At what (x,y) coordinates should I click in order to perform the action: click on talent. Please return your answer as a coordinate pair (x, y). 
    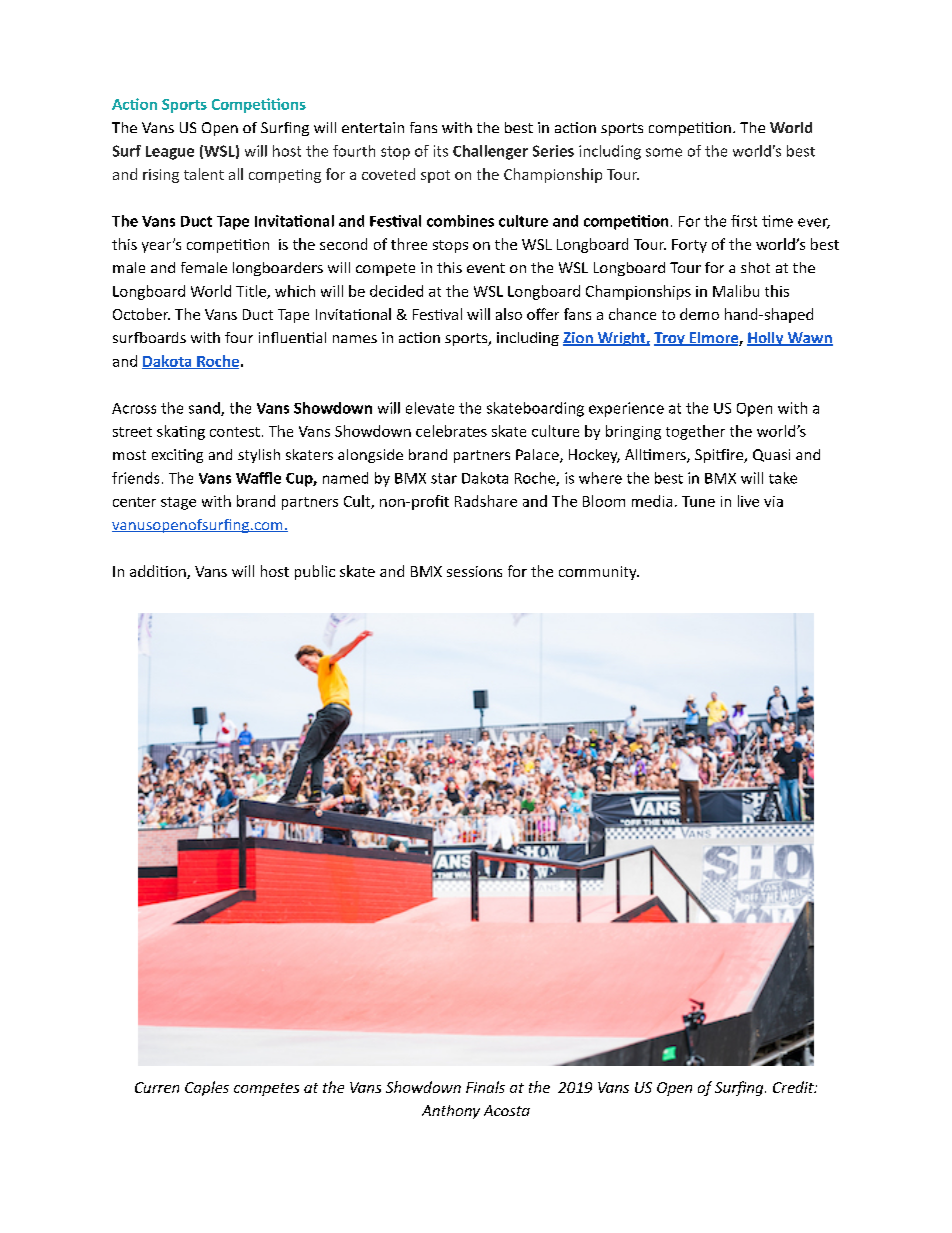
    Looking at the image, I should click on (204, 174).
